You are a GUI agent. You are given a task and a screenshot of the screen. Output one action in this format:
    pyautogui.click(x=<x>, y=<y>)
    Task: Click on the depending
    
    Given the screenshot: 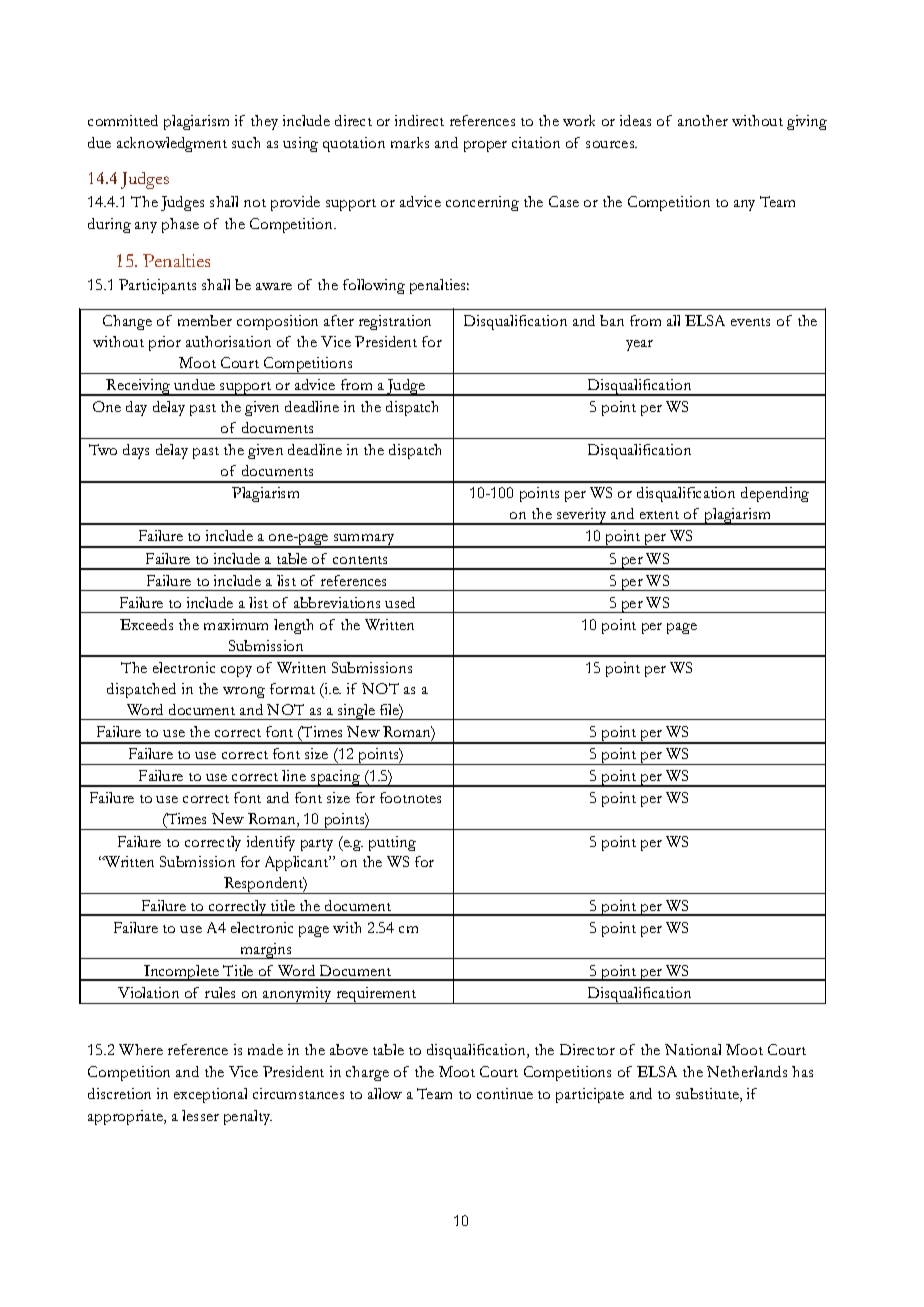 What is the action you would take?
    pyautogui.click(x=775, y=494)
